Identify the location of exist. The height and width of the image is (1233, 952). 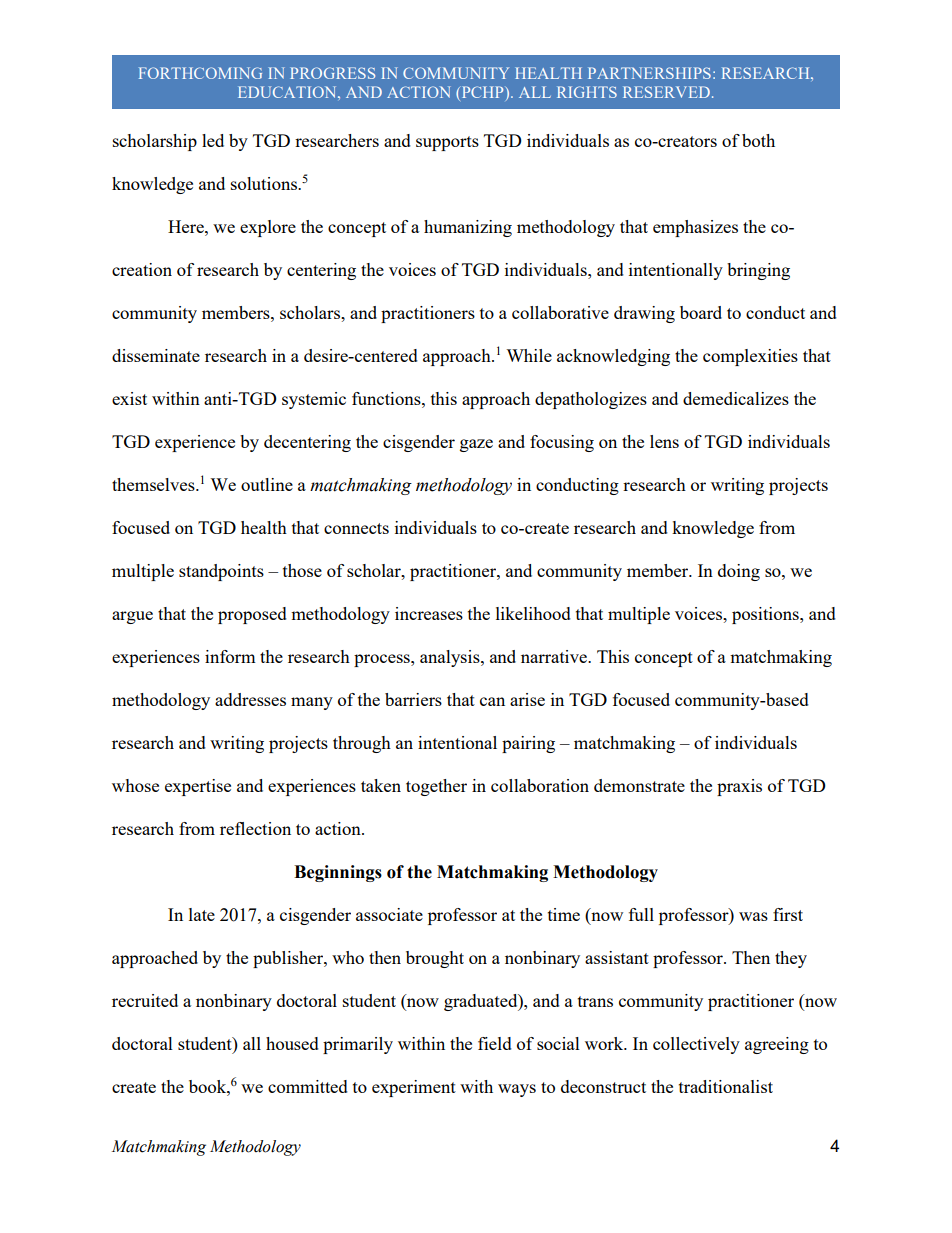
(129, 398).
